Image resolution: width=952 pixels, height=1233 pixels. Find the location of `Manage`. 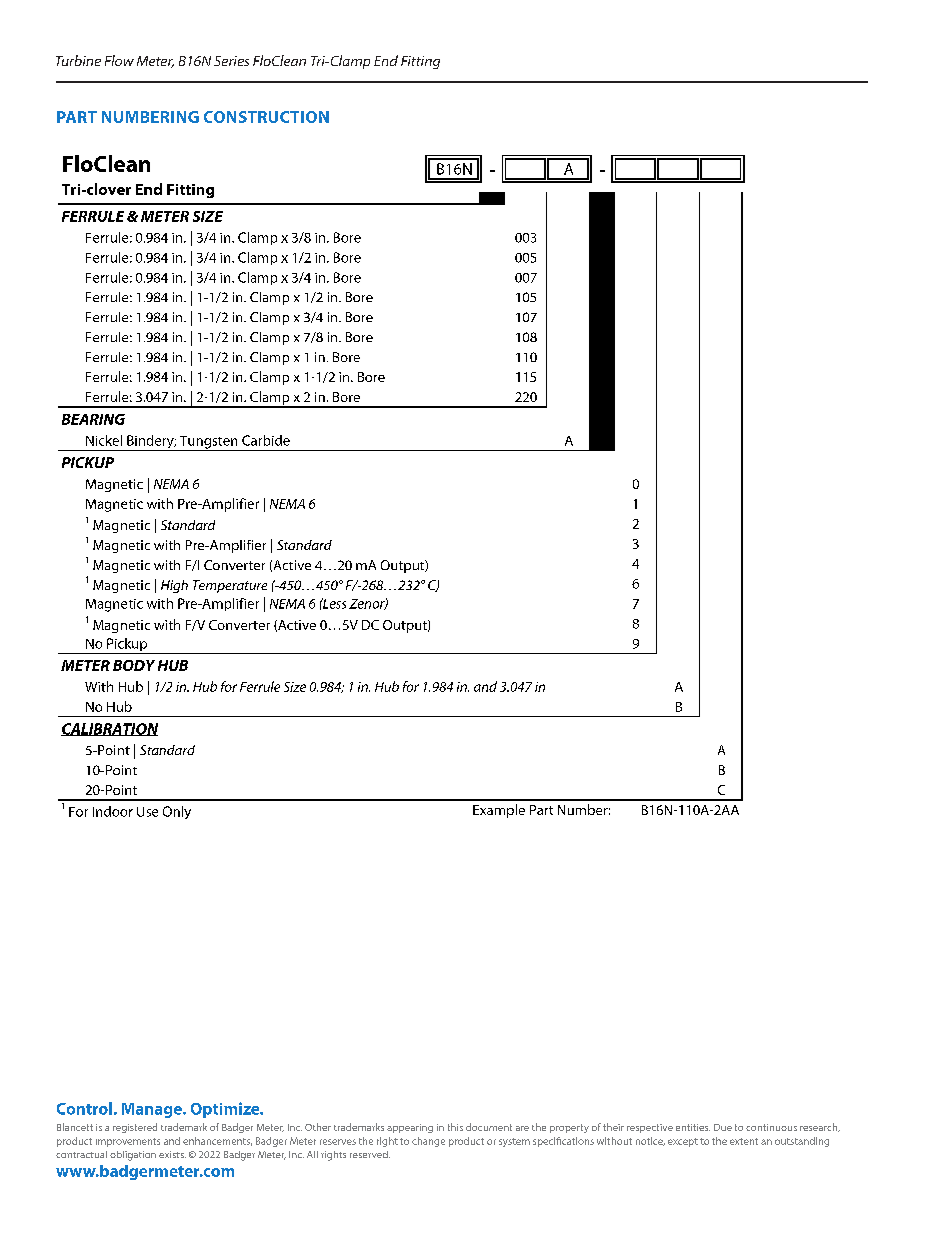

Manage is located at coordinates (153, 1110).
